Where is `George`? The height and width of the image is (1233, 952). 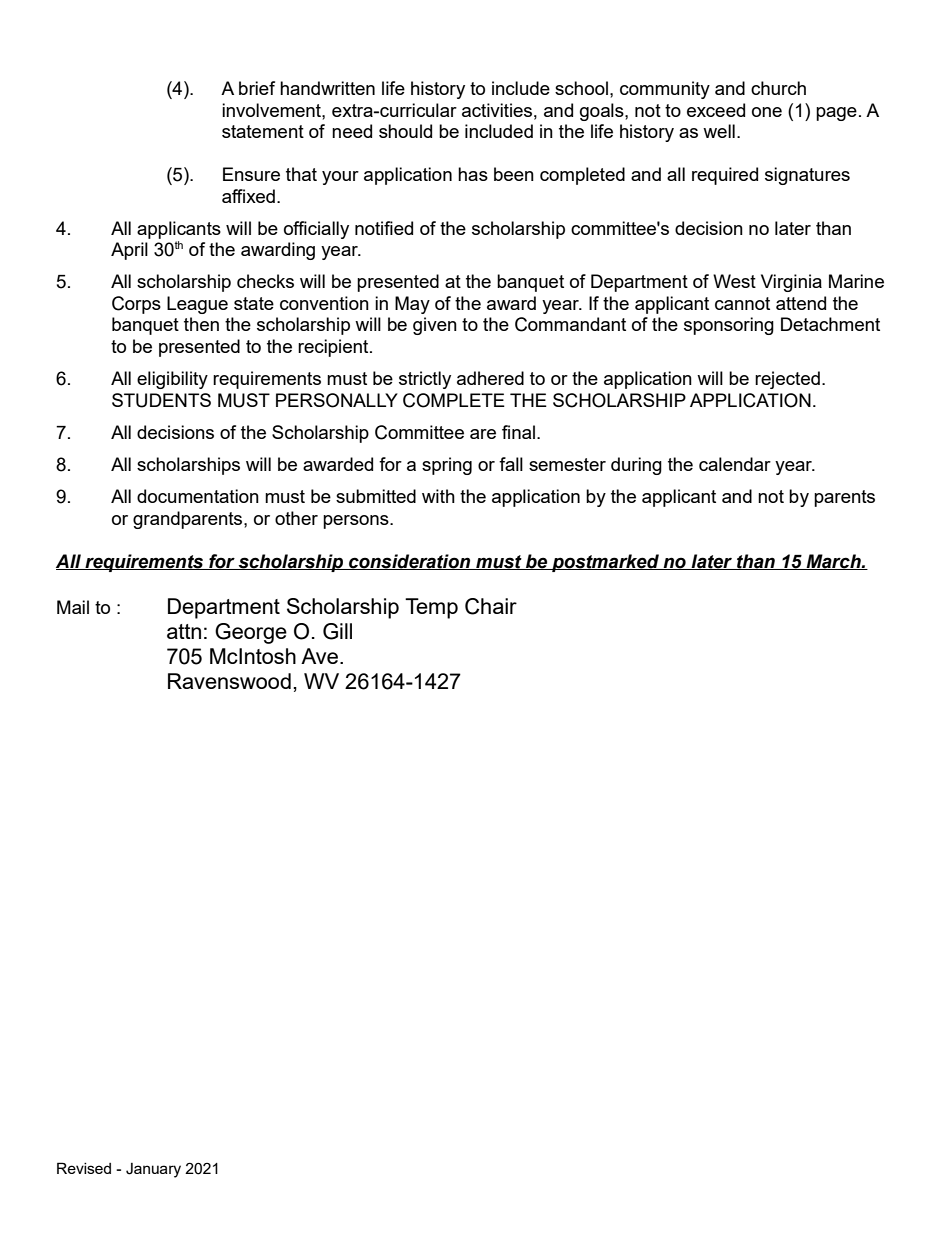
George is located at coordinates (251, 633).
